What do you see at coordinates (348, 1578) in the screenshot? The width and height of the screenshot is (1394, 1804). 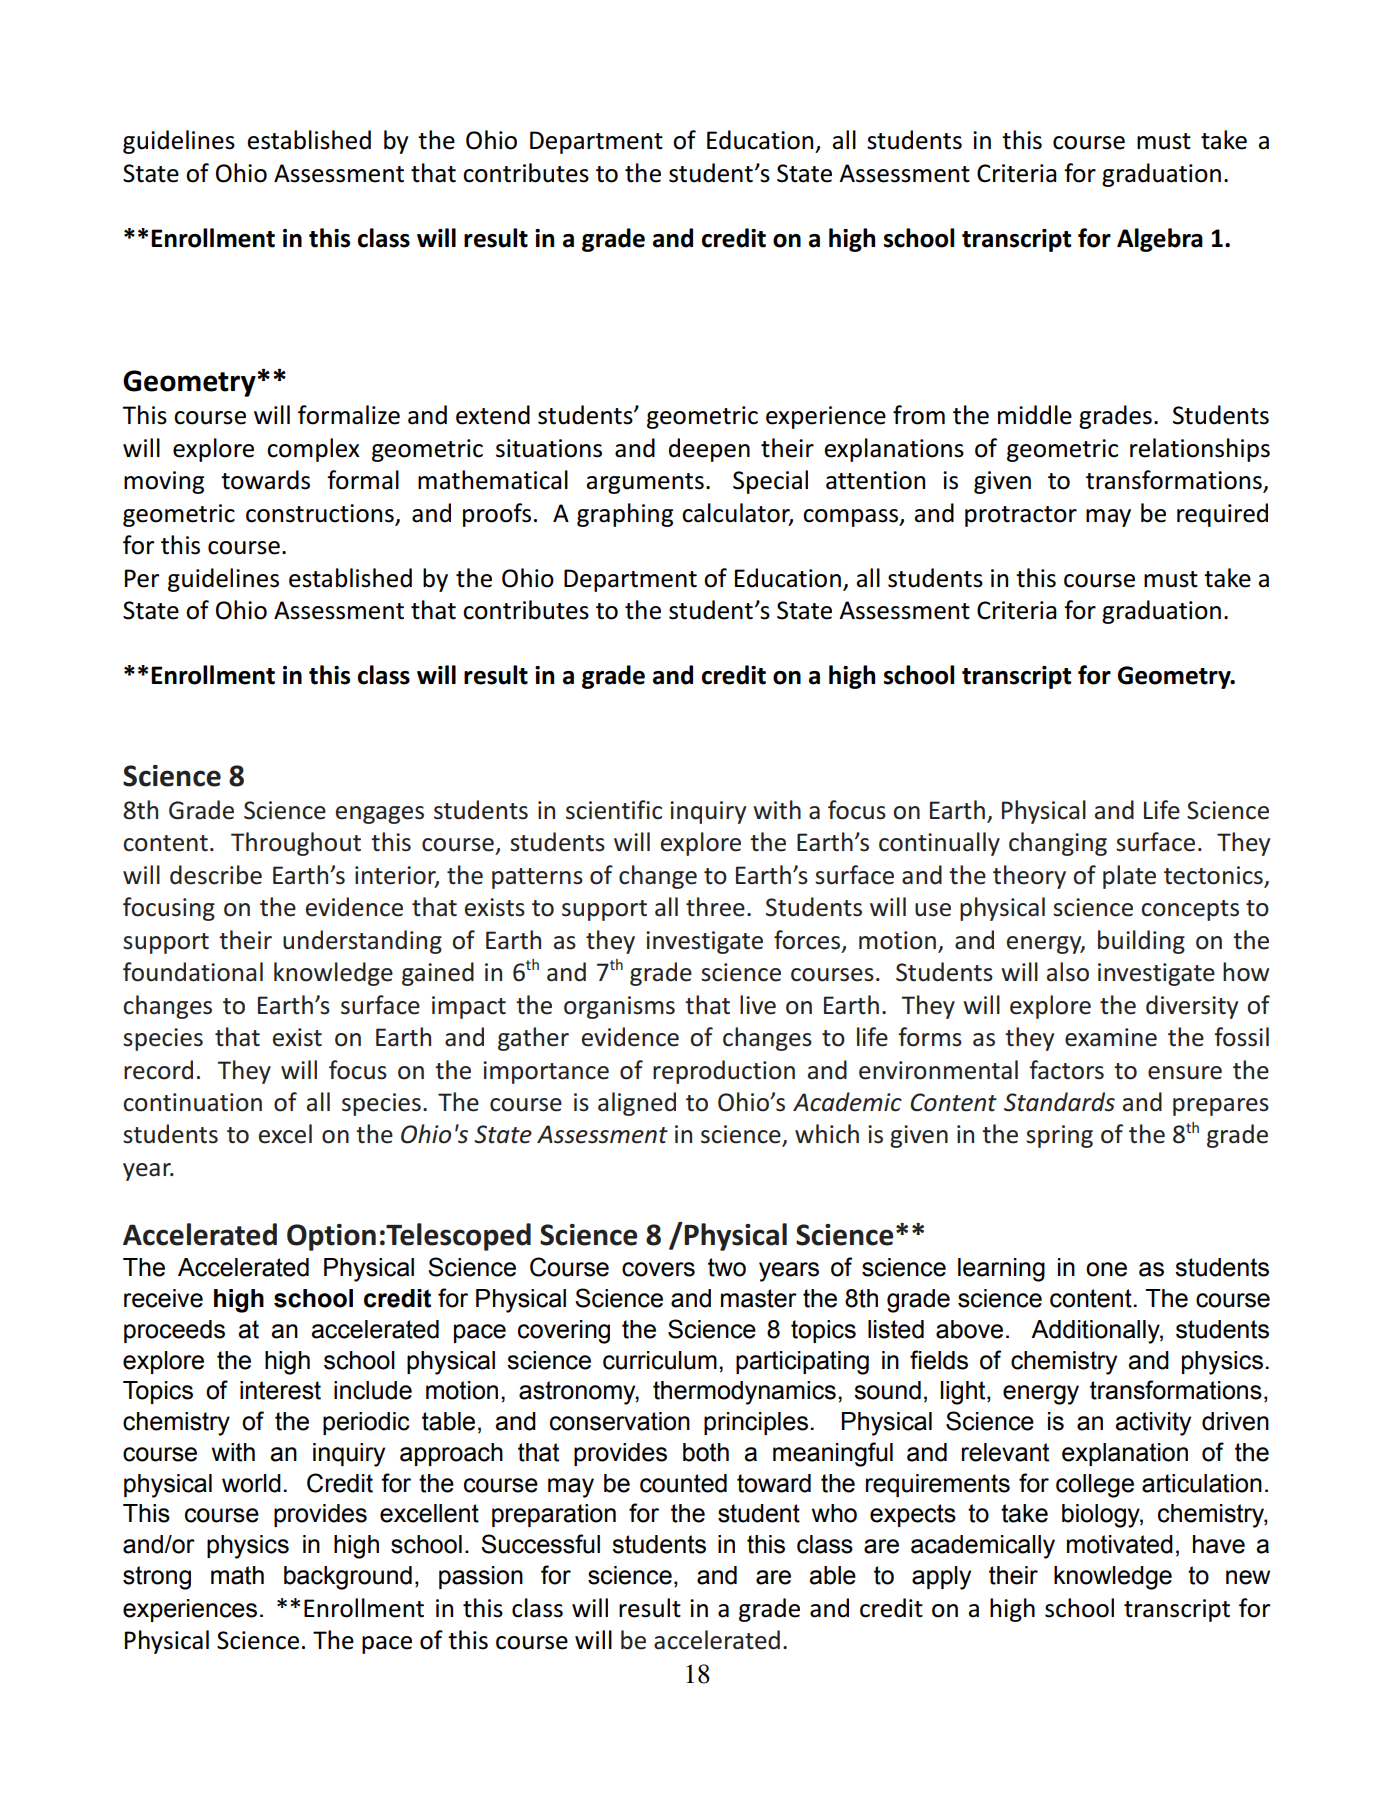 I see `background` at bounding box center [348, 1578].
